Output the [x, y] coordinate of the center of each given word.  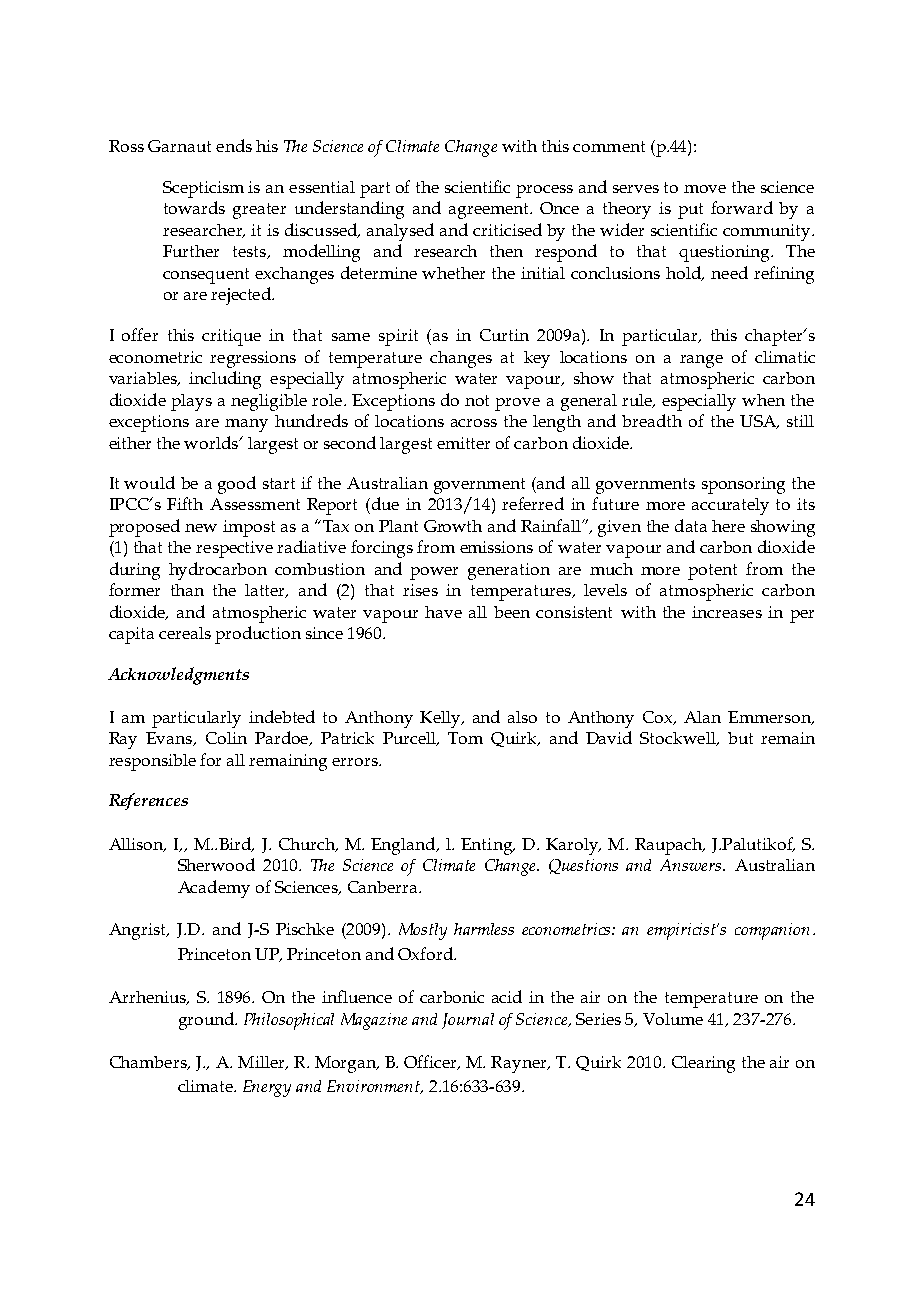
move [705, 189]
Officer [431, 1062]
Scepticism [203, 189]
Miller [262, 1063]
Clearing [703, 1064]
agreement [490, 211]
